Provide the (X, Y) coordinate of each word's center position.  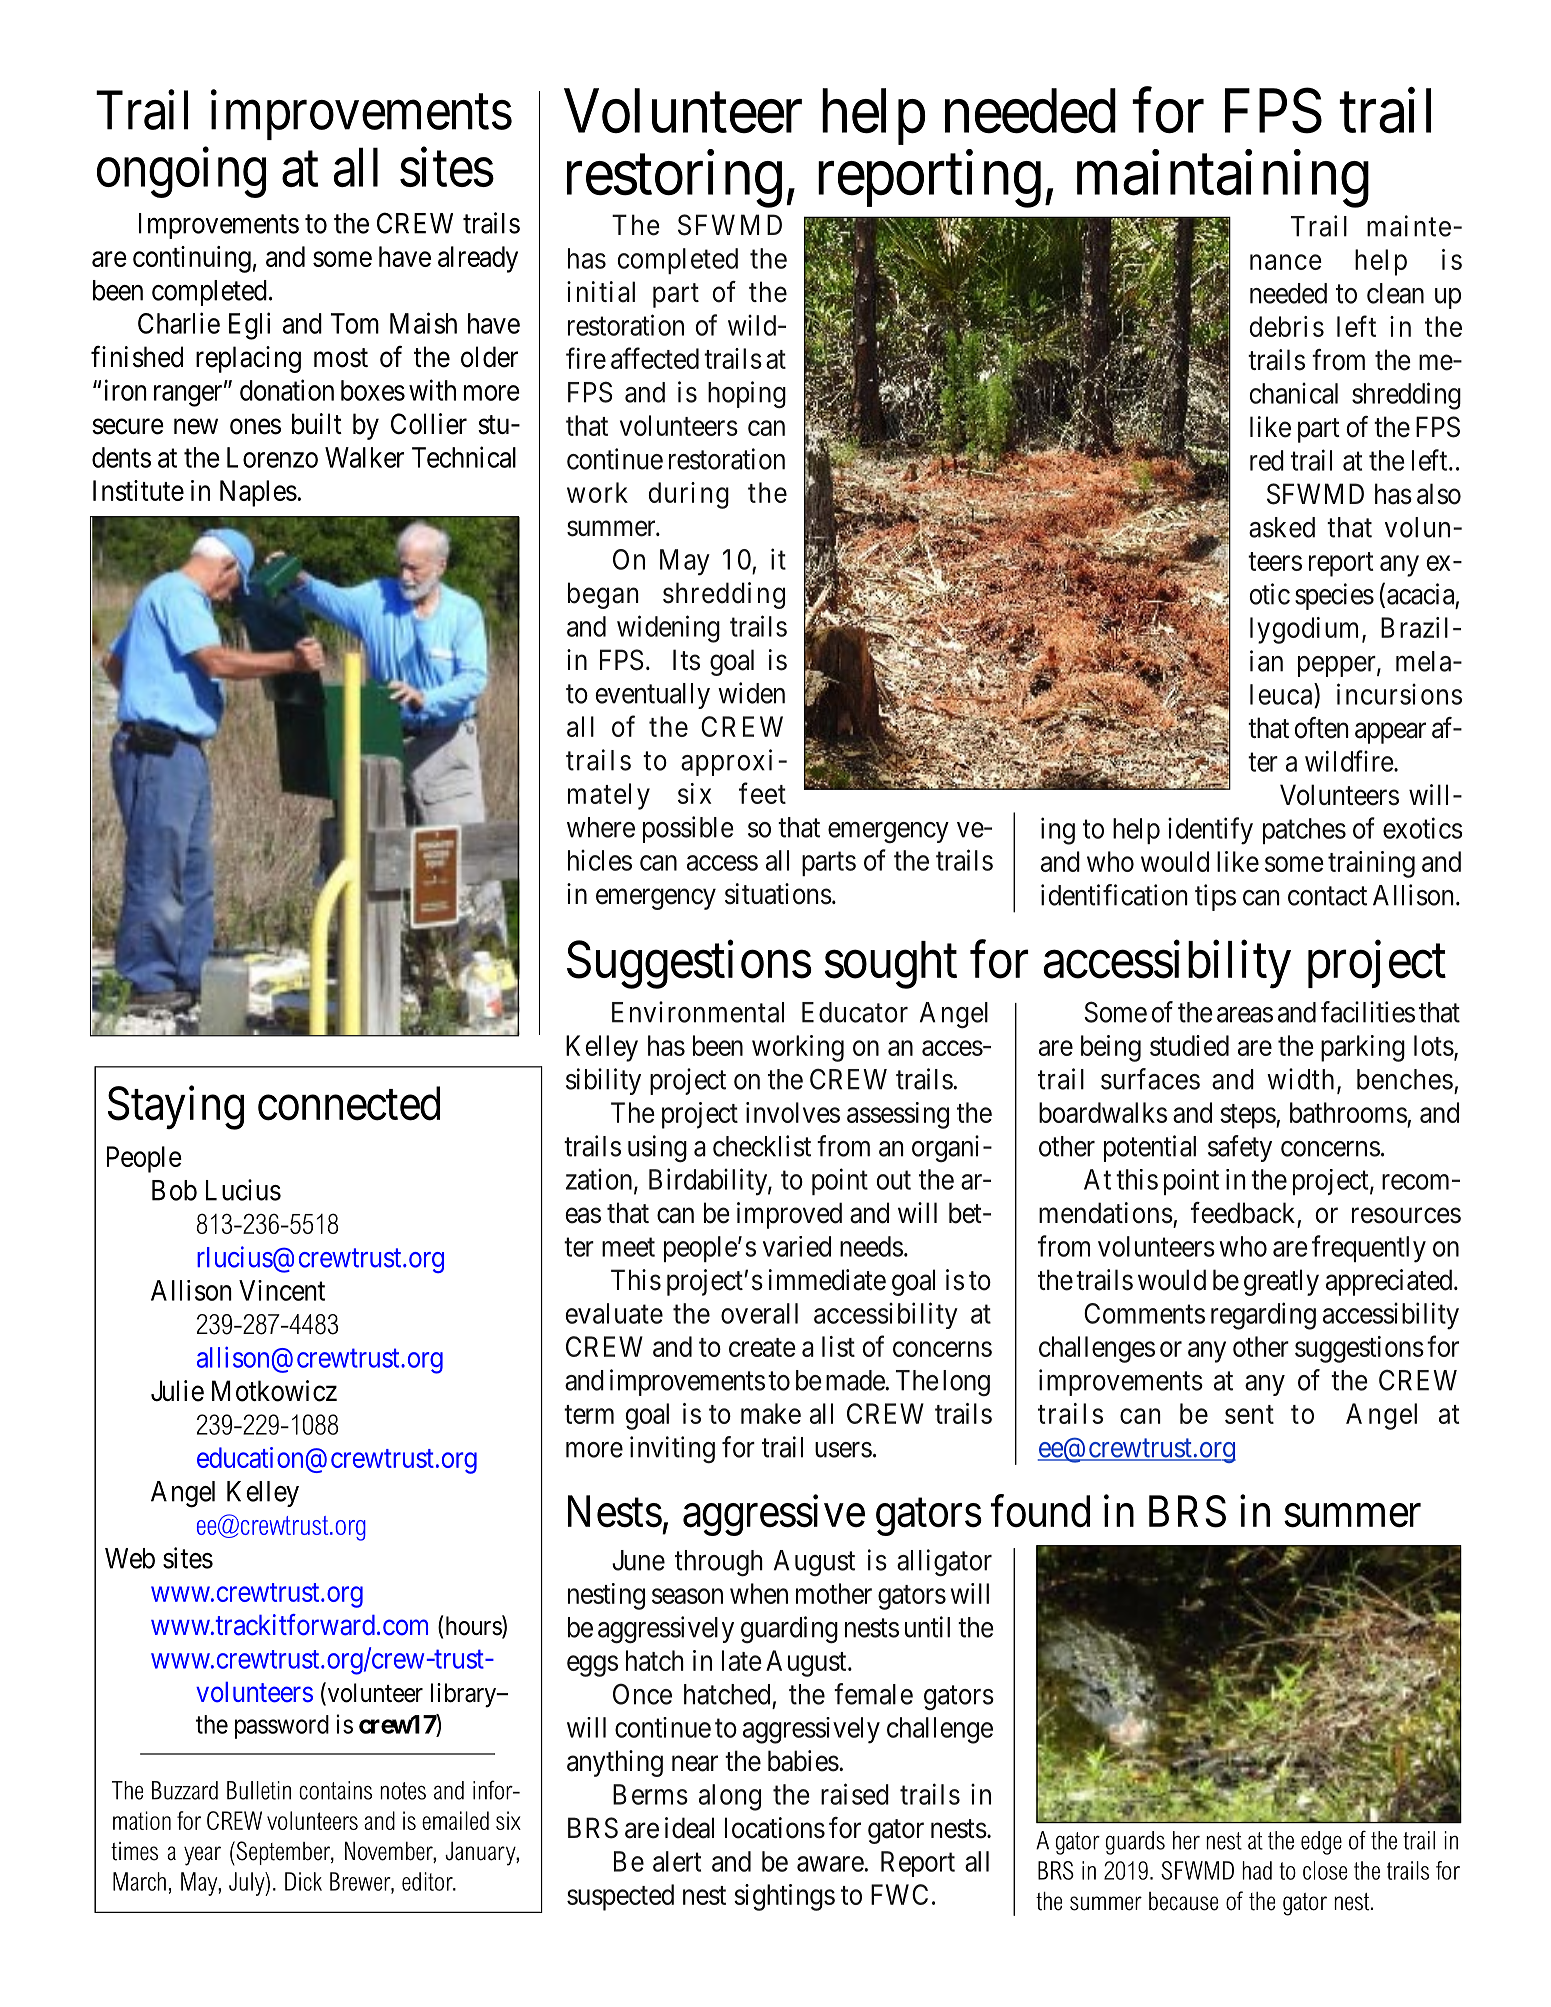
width (1300, 1079)
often (1321, 728)
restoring (674, 179)
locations (775, 1828)
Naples (258, 493)
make (771, 1413)
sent (1249, 1414)
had (1257, 1870)
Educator (855, 1012)
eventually (653, 696)
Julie (177, 1391)
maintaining (1223, 179)
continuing (192, 259)
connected (349, 1103)
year (202, 1856)
